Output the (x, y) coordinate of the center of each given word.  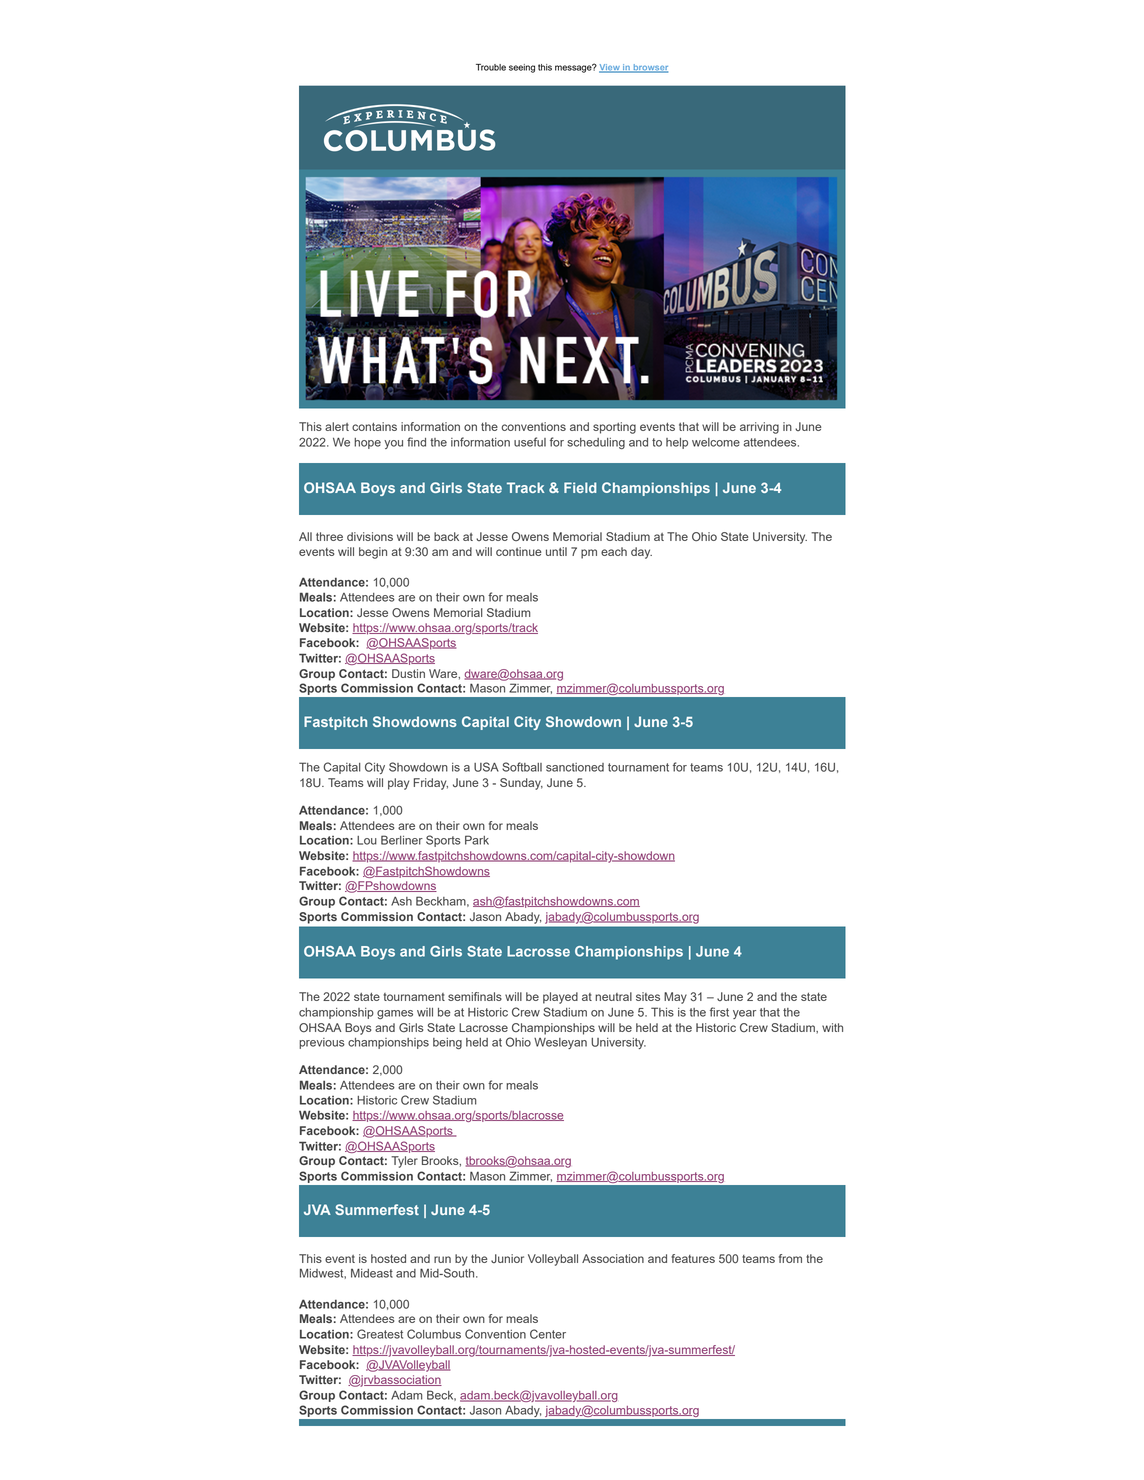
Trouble (491, 67)
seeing (522, 68)
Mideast (372, 1273)
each (614, 551)
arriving (759, 428)
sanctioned (575, 767)
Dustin (408, 673)
